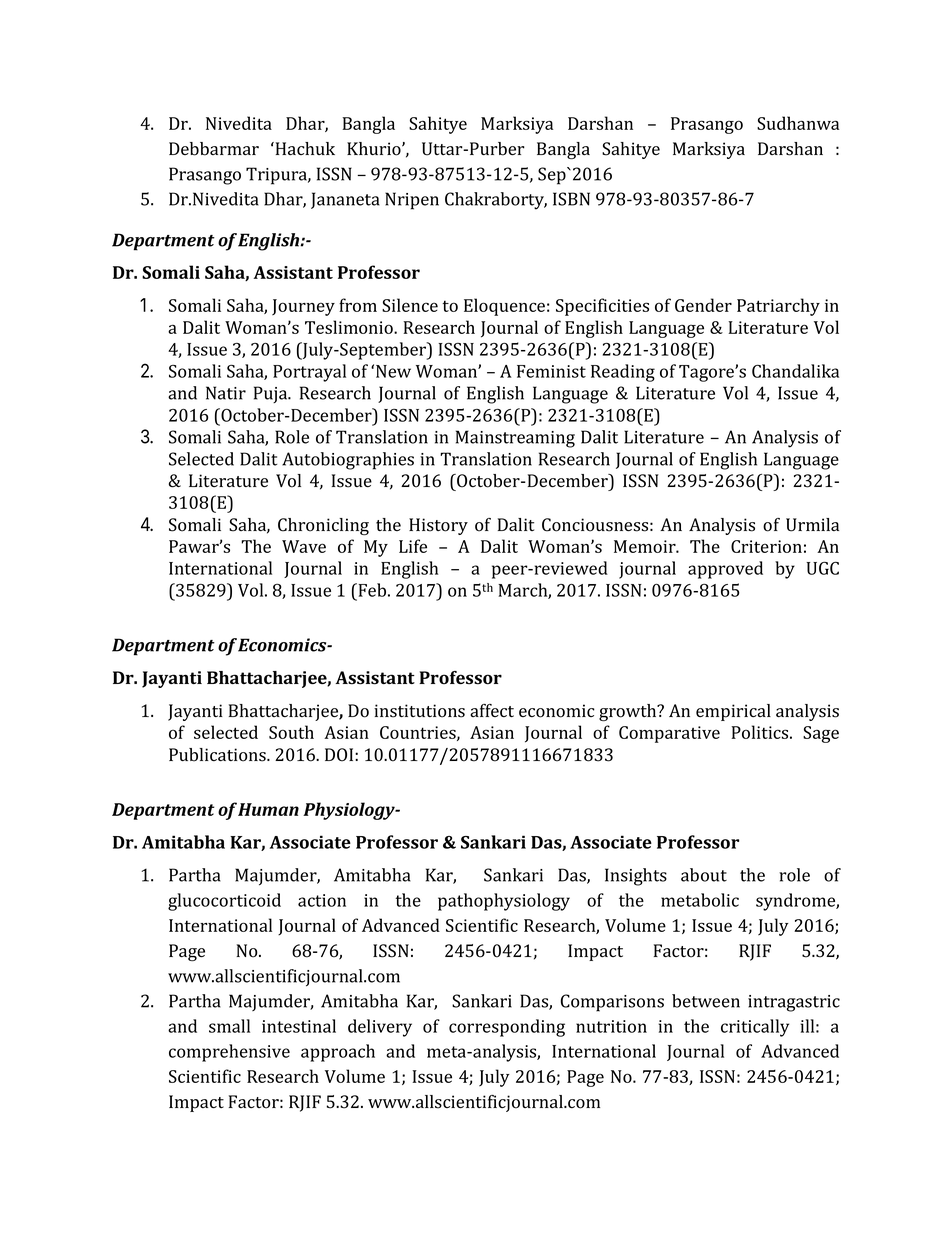  I want to click on intestinal, so click(299, 1026).
